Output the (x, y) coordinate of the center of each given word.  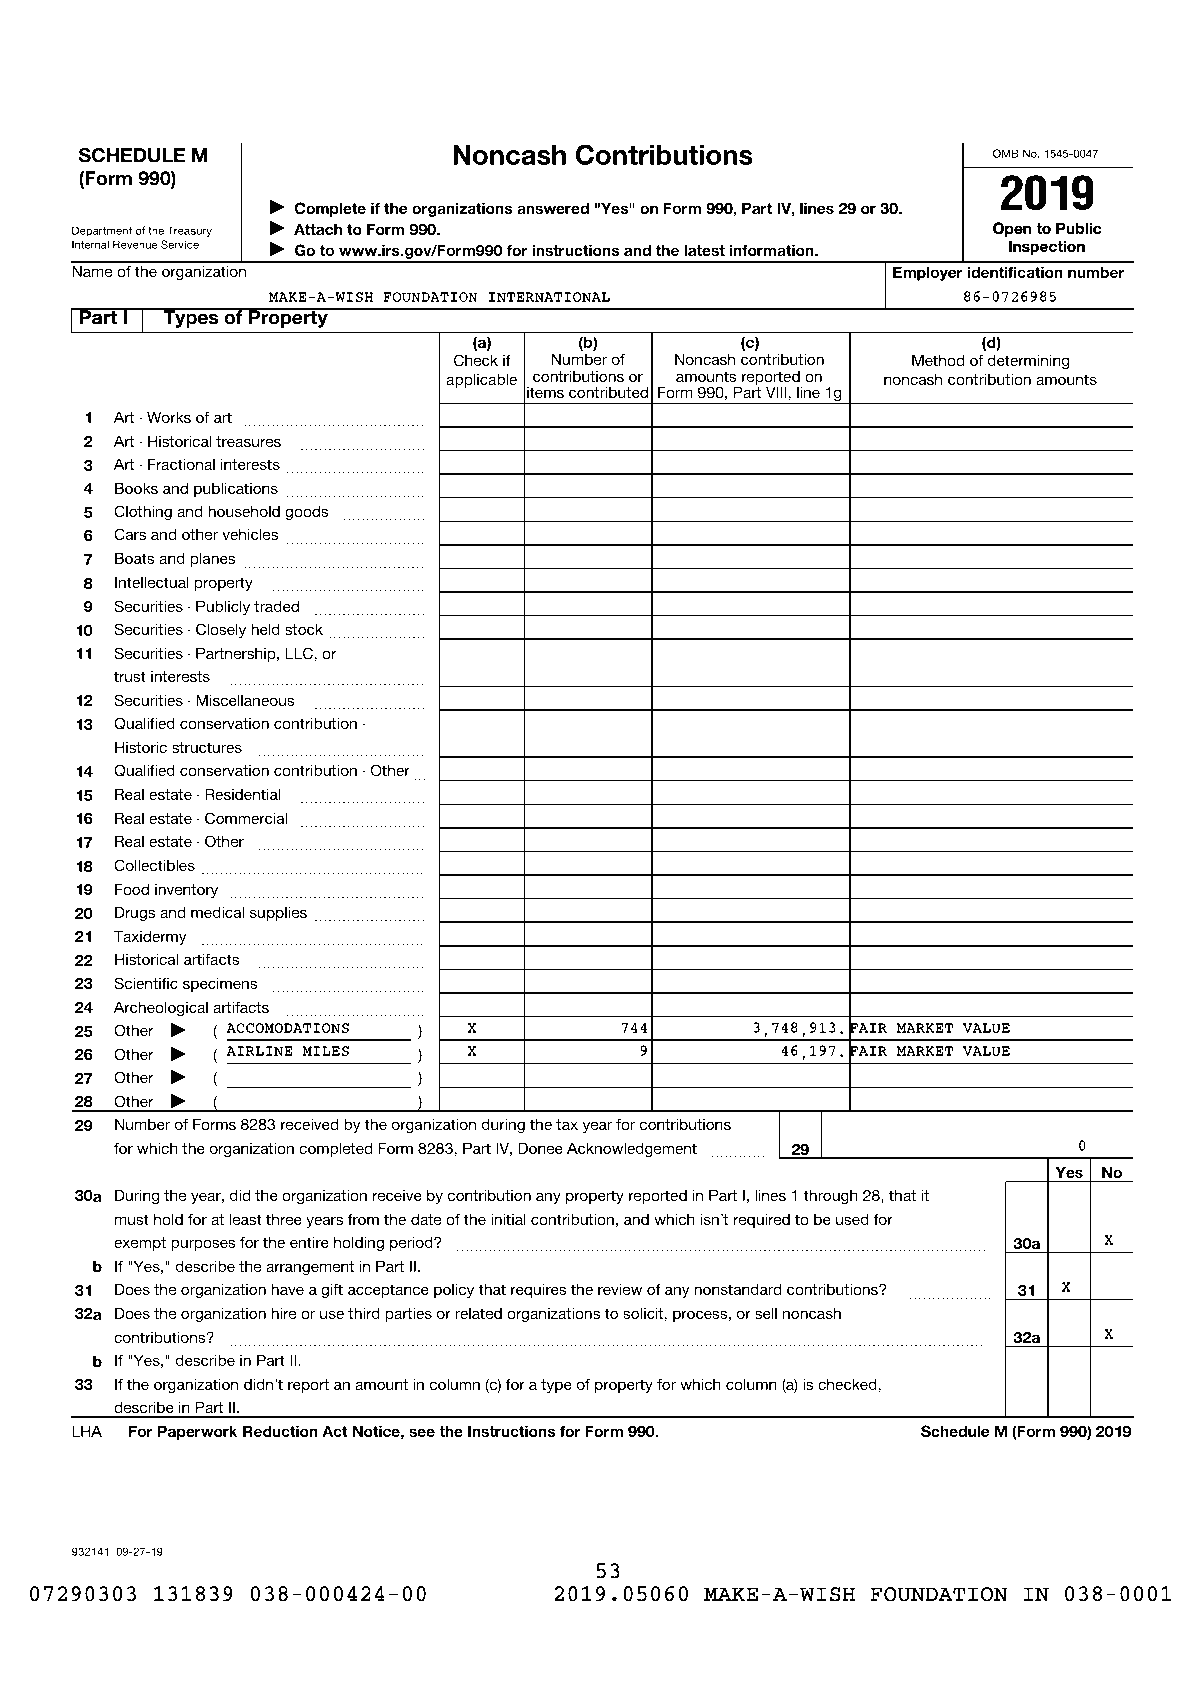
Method (938, 360)
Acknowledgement (632, 1150)
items (545, 392)
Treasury (189, 231)
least (246, 1219)
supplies (278, 914)
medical (217, 912)
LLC (300, 653)
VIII (777, 392)
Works (169, 417)
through (830, 1197)
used (852, 1219)
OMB (1006, 153)
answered (553, 208)
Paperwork (197, 1432)
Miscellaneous (245, 700)
